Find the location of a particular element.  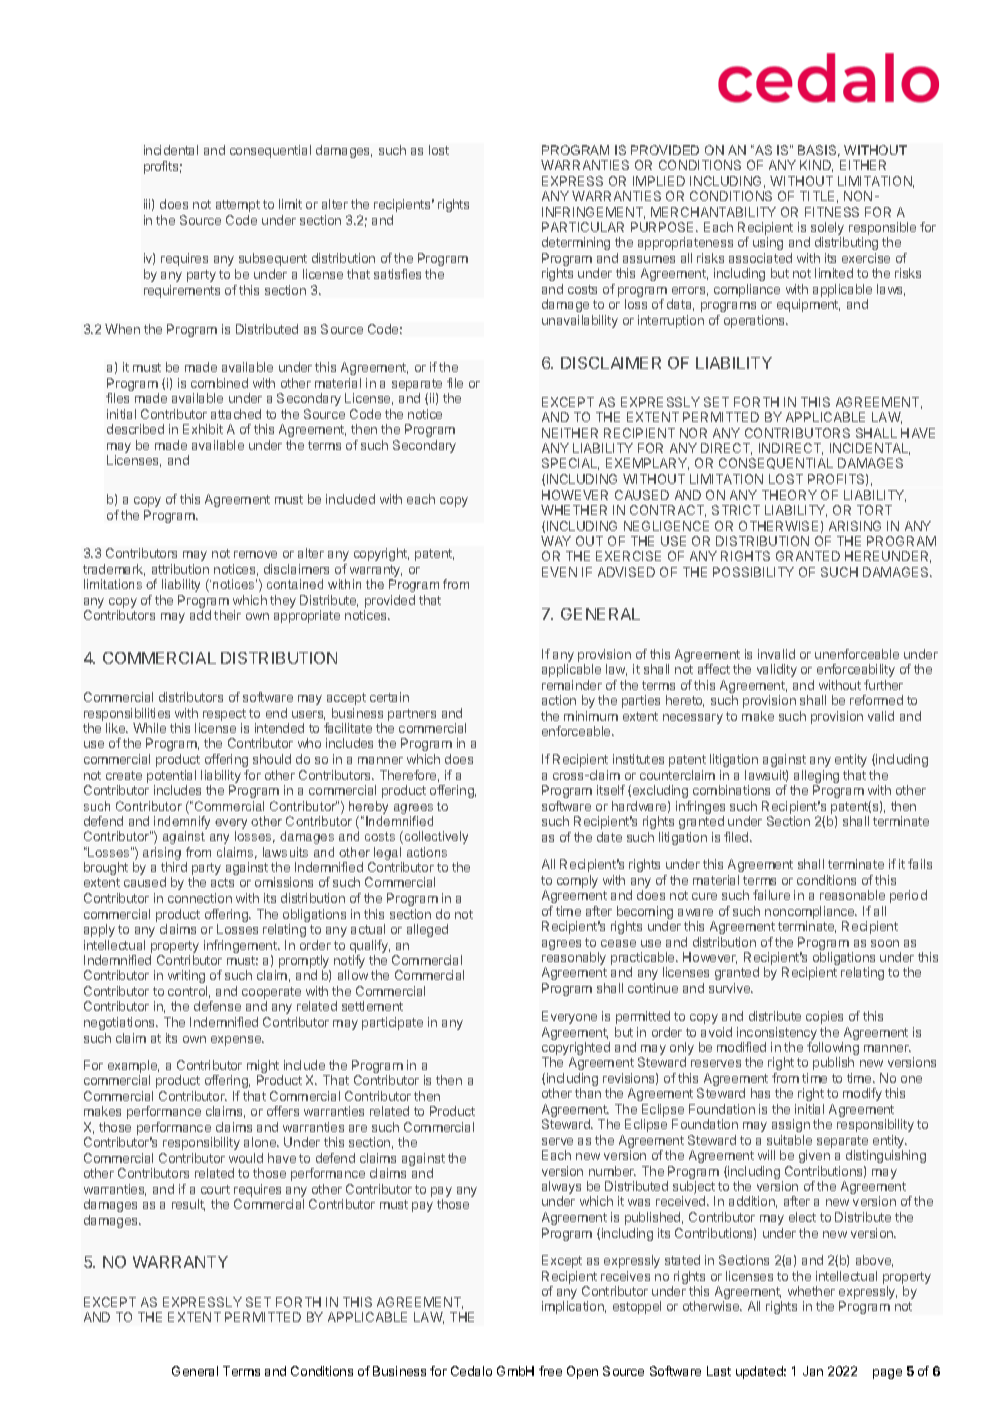

than is located at coordinates (588, 1093).
